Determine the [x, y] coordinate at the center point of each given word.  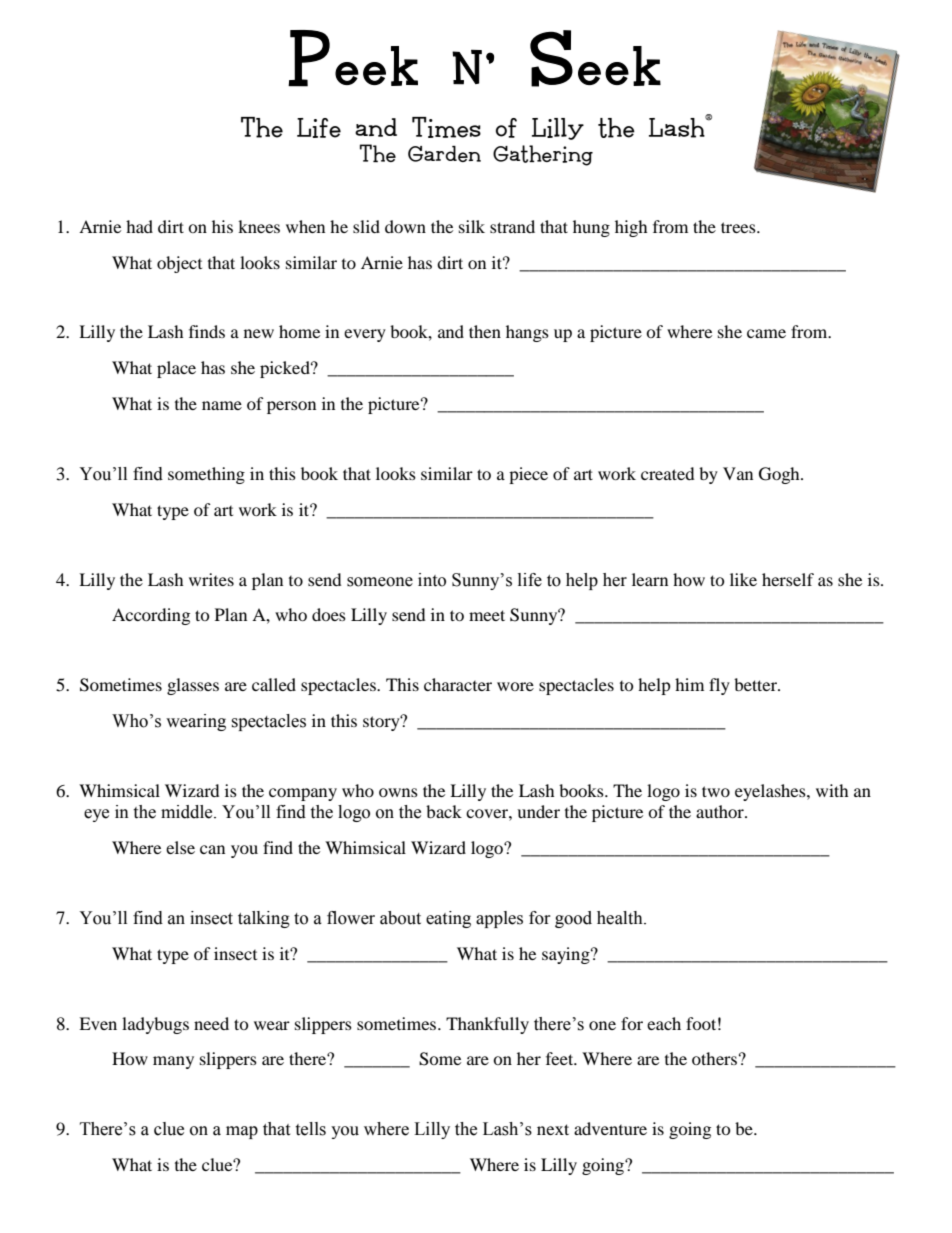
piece [528, 475]
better [756, 684]
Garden [444, 154]
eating [448, 919]
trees [739, 227]
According [151, 616]
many [173, 1062]
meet [487, 615]
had [139, 226]
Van [738, 473]
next [553, 1129]
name [222, 405]
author [721, 811]
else [180, 847]
